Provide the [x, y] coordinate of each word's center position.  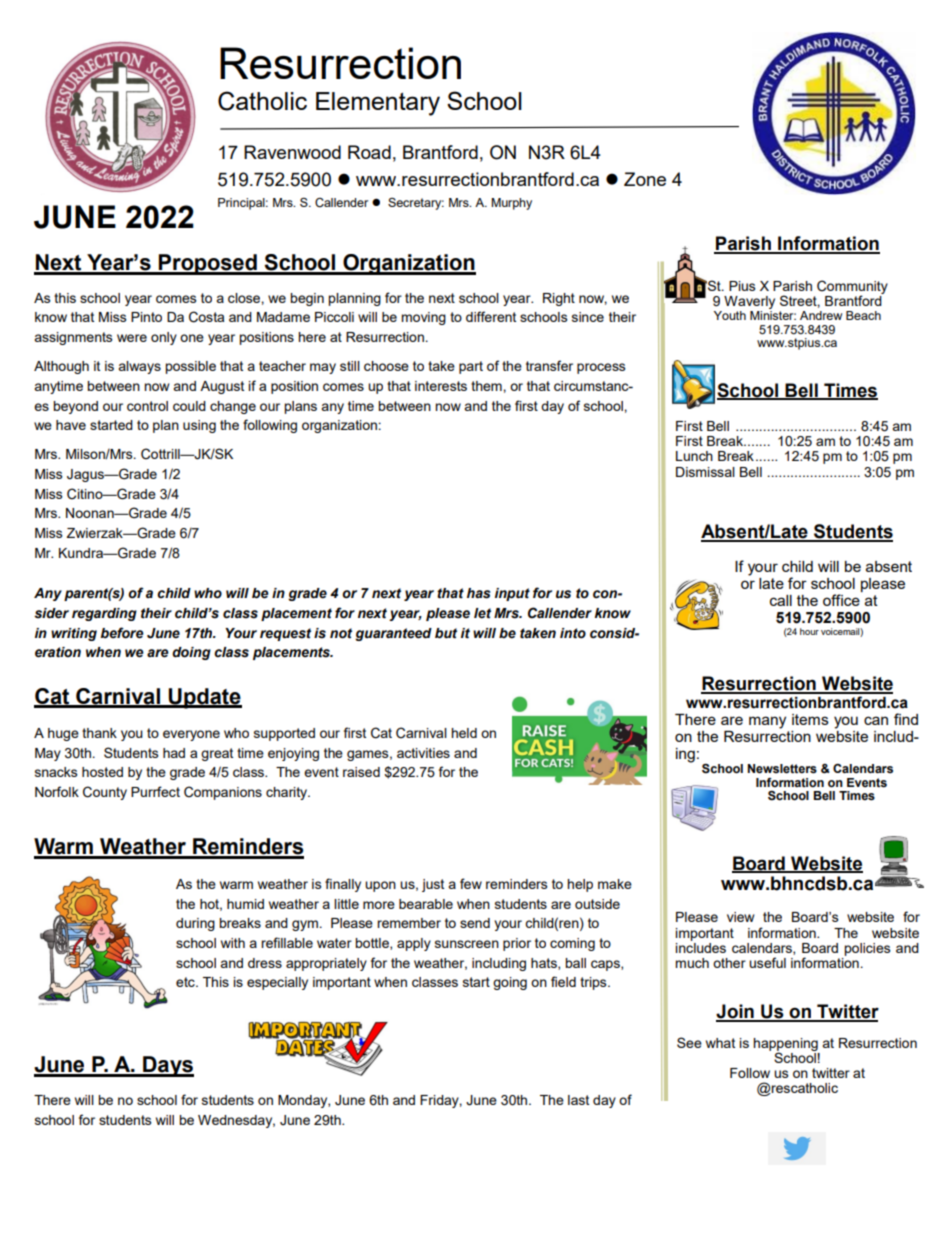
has [478, 593]
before [122, 633]
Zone [645, 179]
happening [785, 1045]
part [471, 367]
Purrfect [155, 791]
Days [167, 1066]
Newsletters [782, 769]
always [139, 367]
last [578, 1100]
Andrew [821, 315]
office [841, 600]
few [471, 883]
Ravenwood [292, 152]
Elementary [378, 104]
